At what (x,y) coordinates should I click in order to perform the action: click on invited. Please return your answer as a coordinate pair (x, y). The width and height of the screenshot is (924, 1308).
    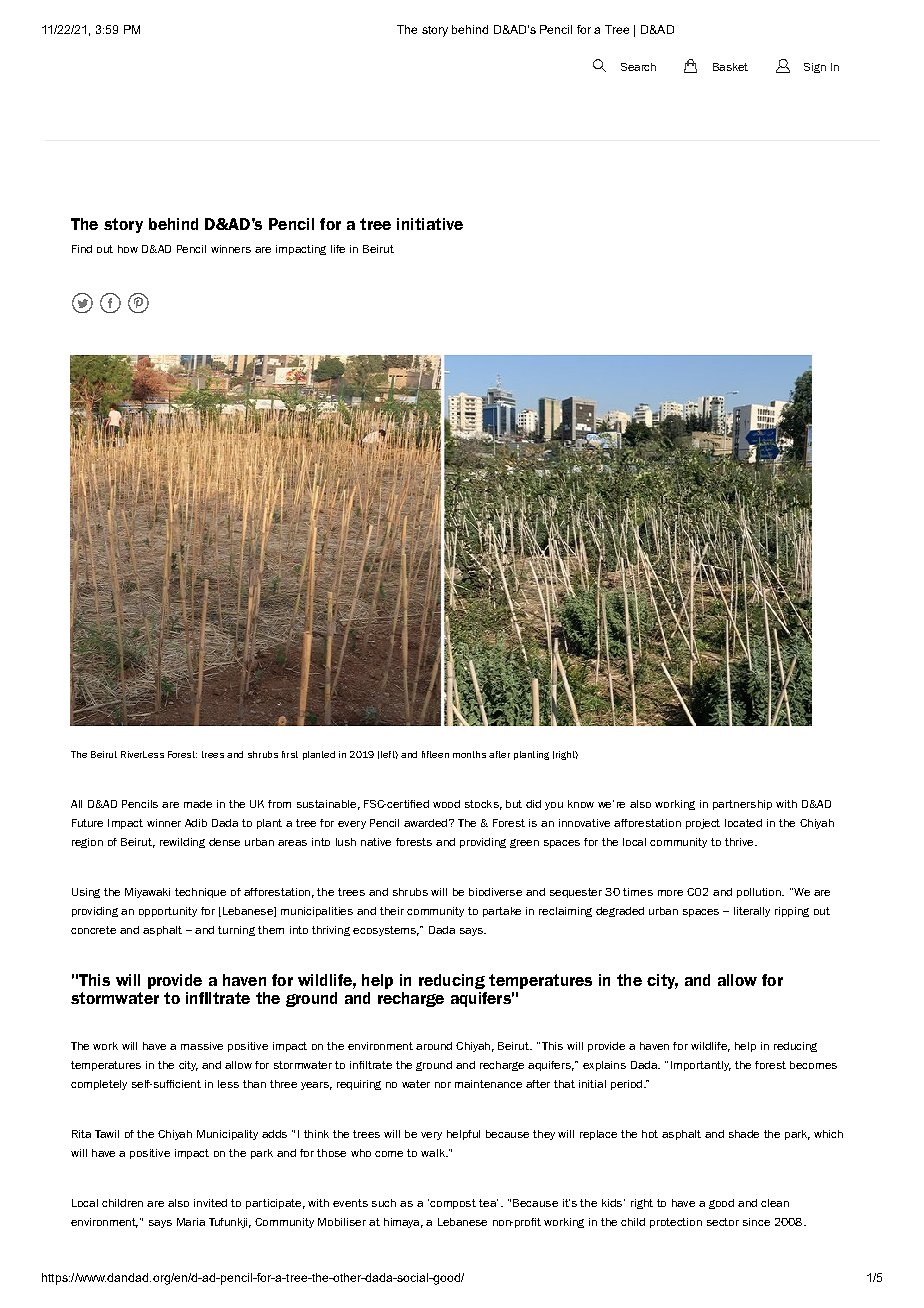
    Looking at the image, I should click on (210, 1203).
